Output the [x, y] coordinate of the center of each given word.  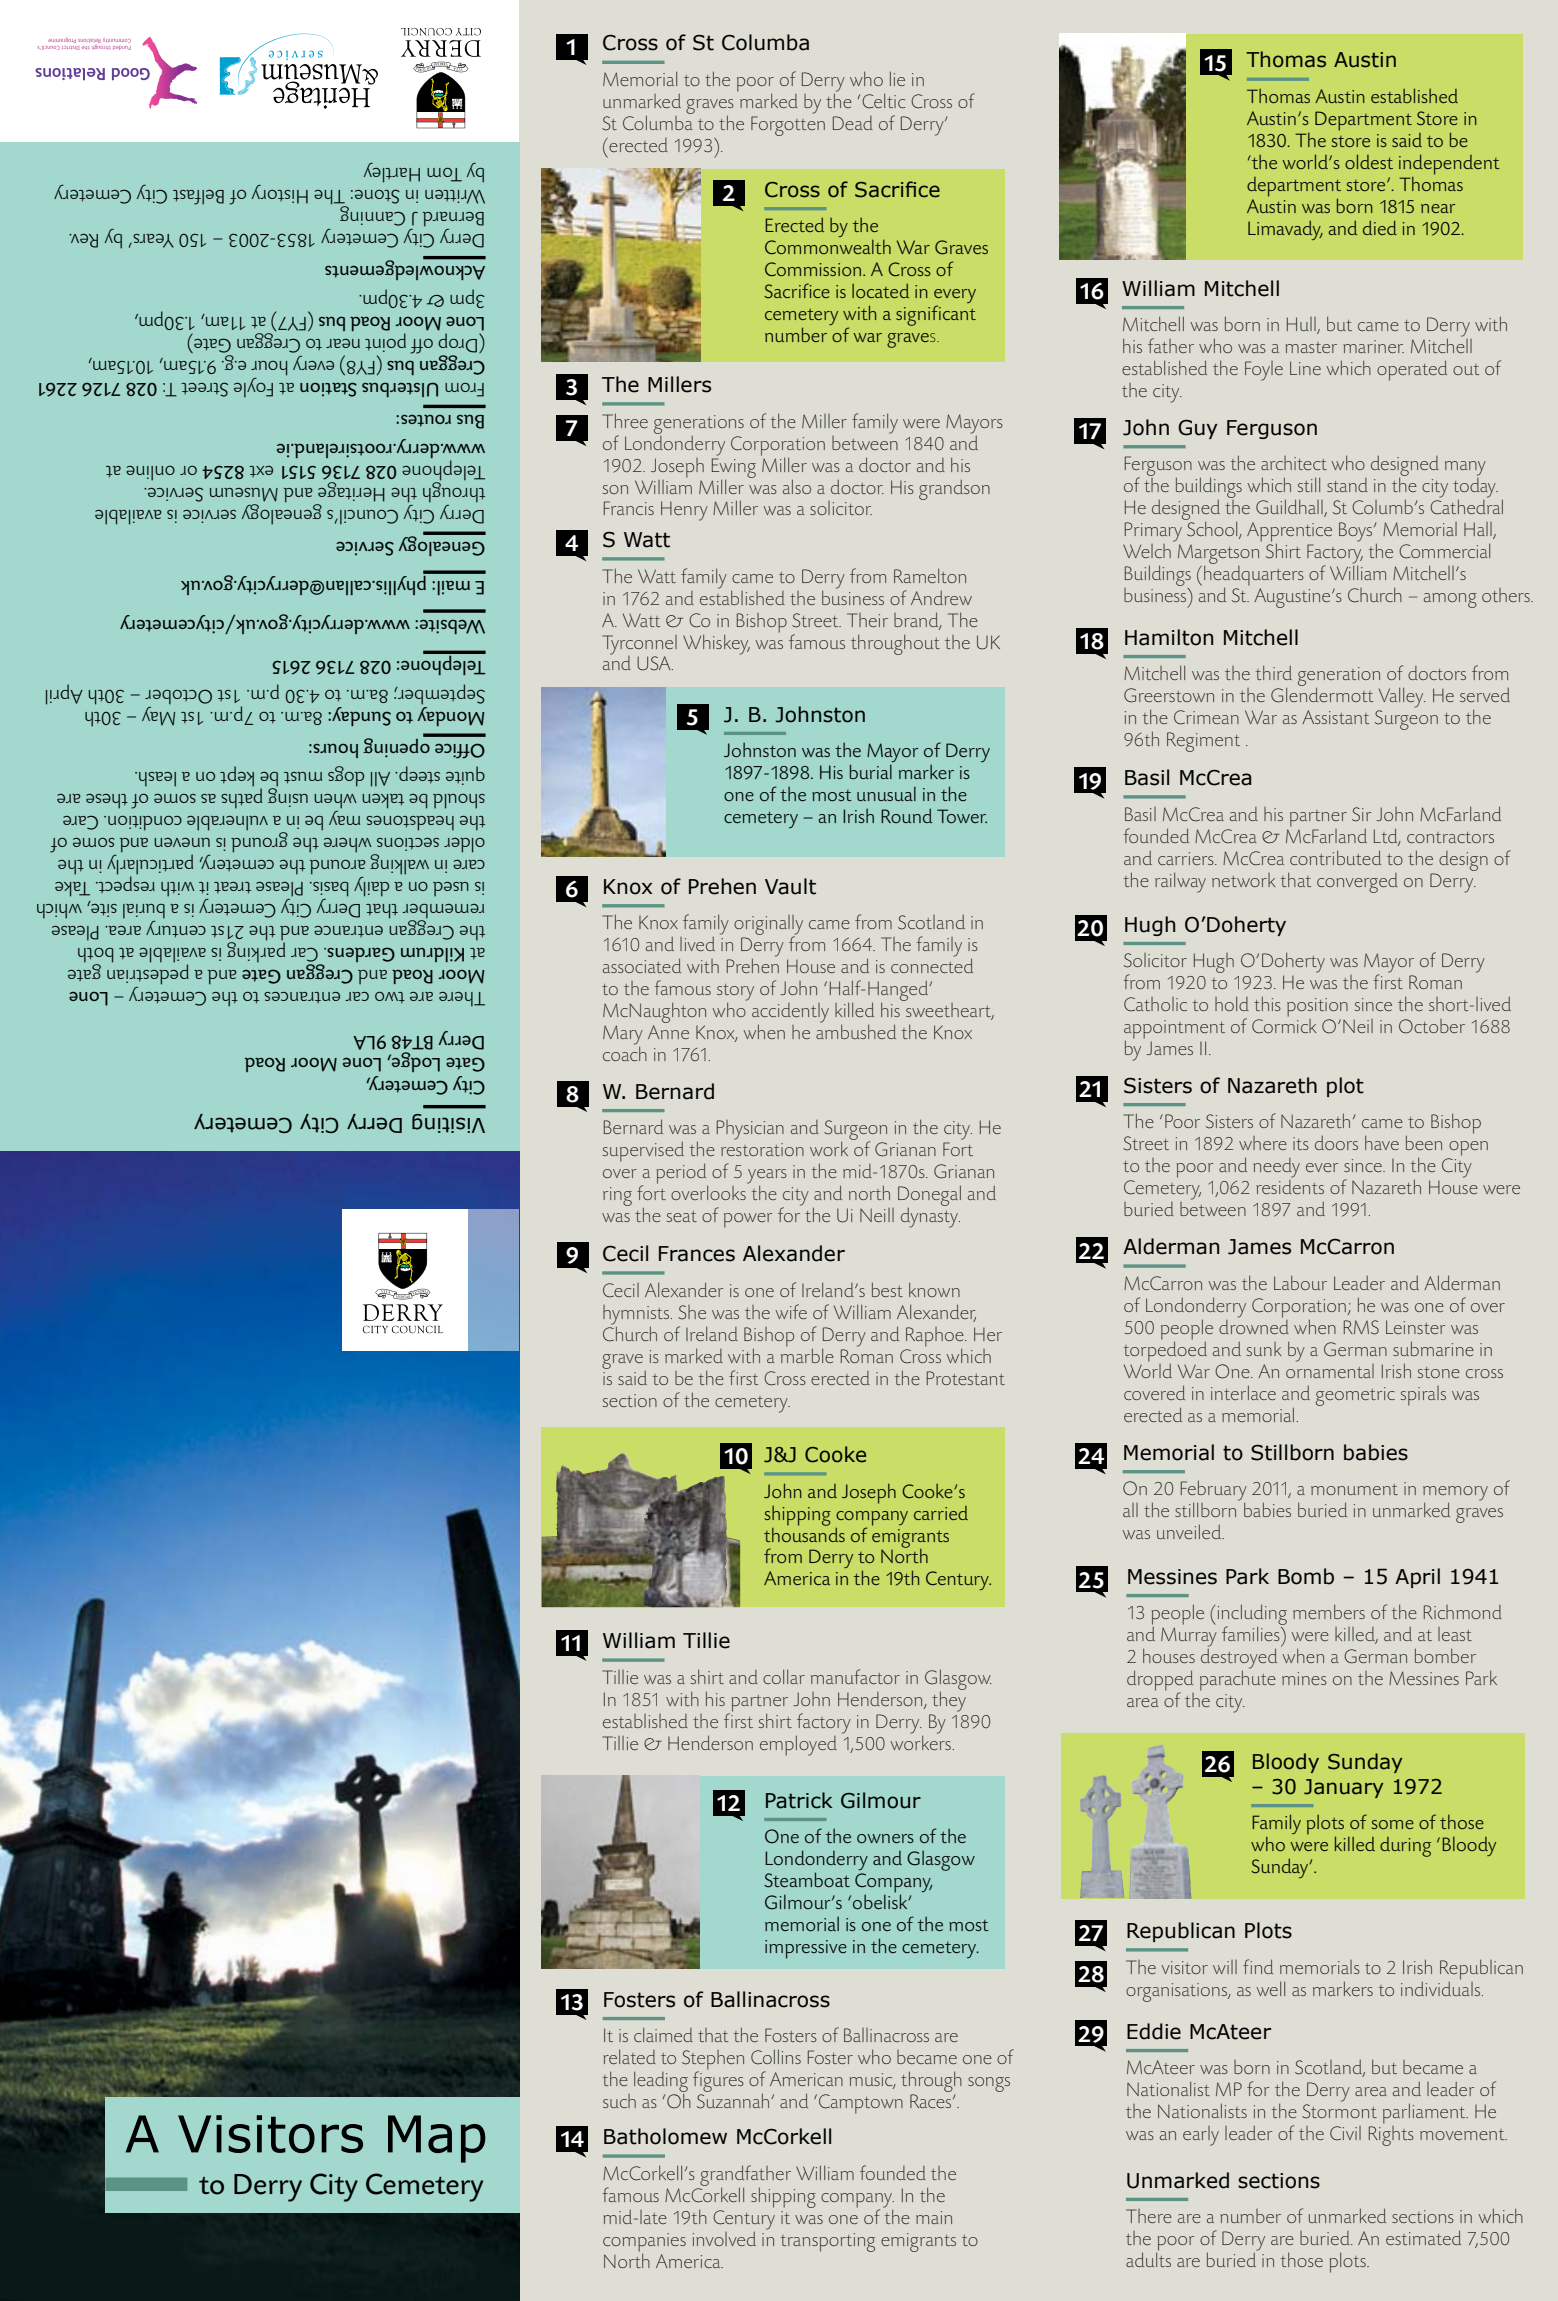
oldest [1369, 161]
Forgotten [788, 126]
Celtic [884, 101]
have [1382, 1142]
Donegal [929, 1197]
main [934, 2217]
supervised [643, 1152]
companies [644, 2243]
